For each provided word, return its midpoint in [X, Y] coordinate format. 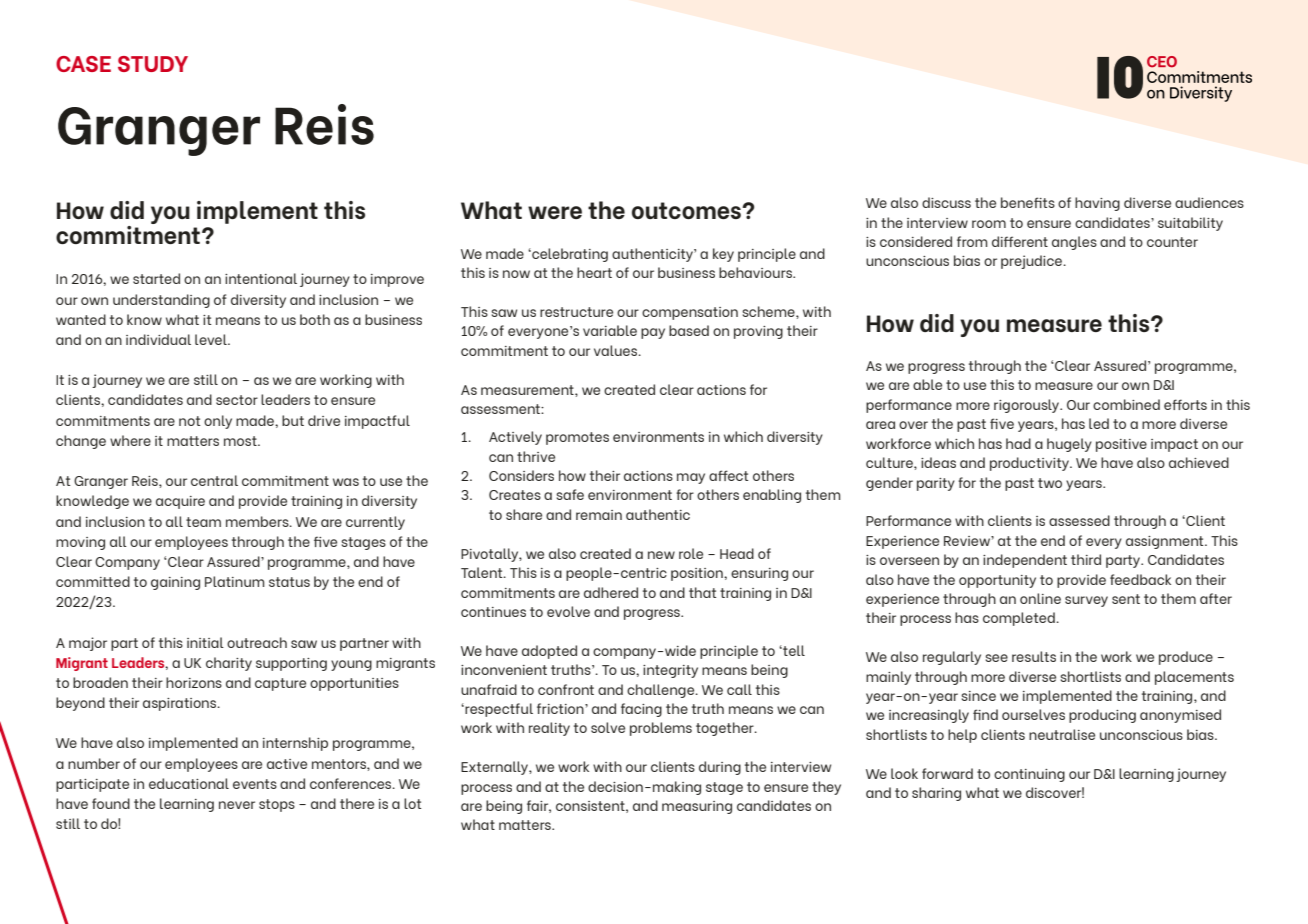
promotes [577, 438]
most [241, 441]
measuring [697, 807]
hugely [1069, 445]
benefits [1028, 202]
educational [189, 783]
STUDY [153, 64]
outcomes [687, 210]
